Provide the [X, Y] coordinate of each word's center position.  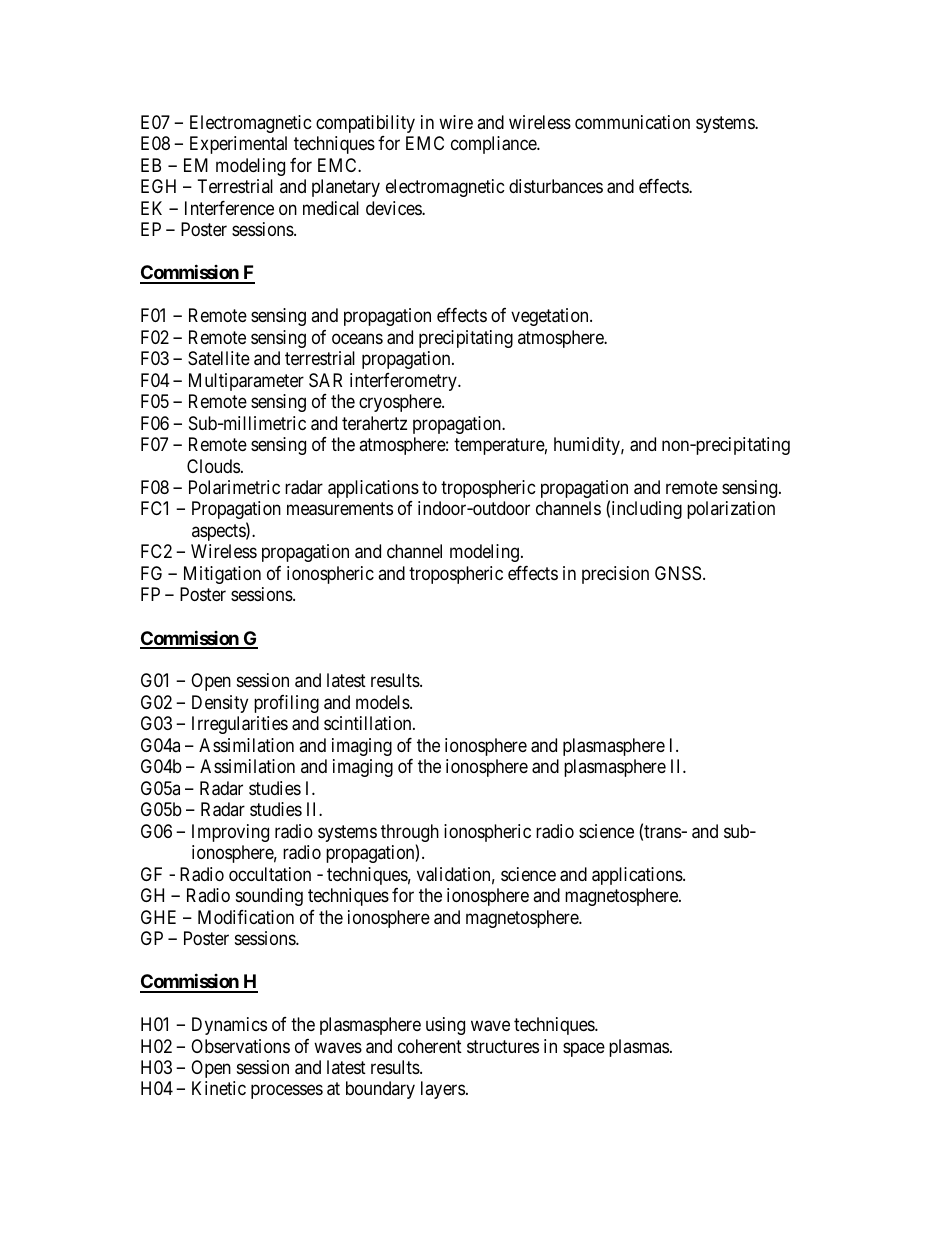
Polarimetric [234, 487]
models [383, 702]
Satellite [219, 358]
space [584, 1049]
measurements [340, 509]
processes [287, 1092]
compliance [494, 145]
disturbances [556, 186]
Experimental [238, 145]
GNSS [678, 573]
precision [615, 575]
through [410, 834]
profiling [286, 704]
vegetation [551, 317]
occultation [270, 874]
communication [632, 122]
